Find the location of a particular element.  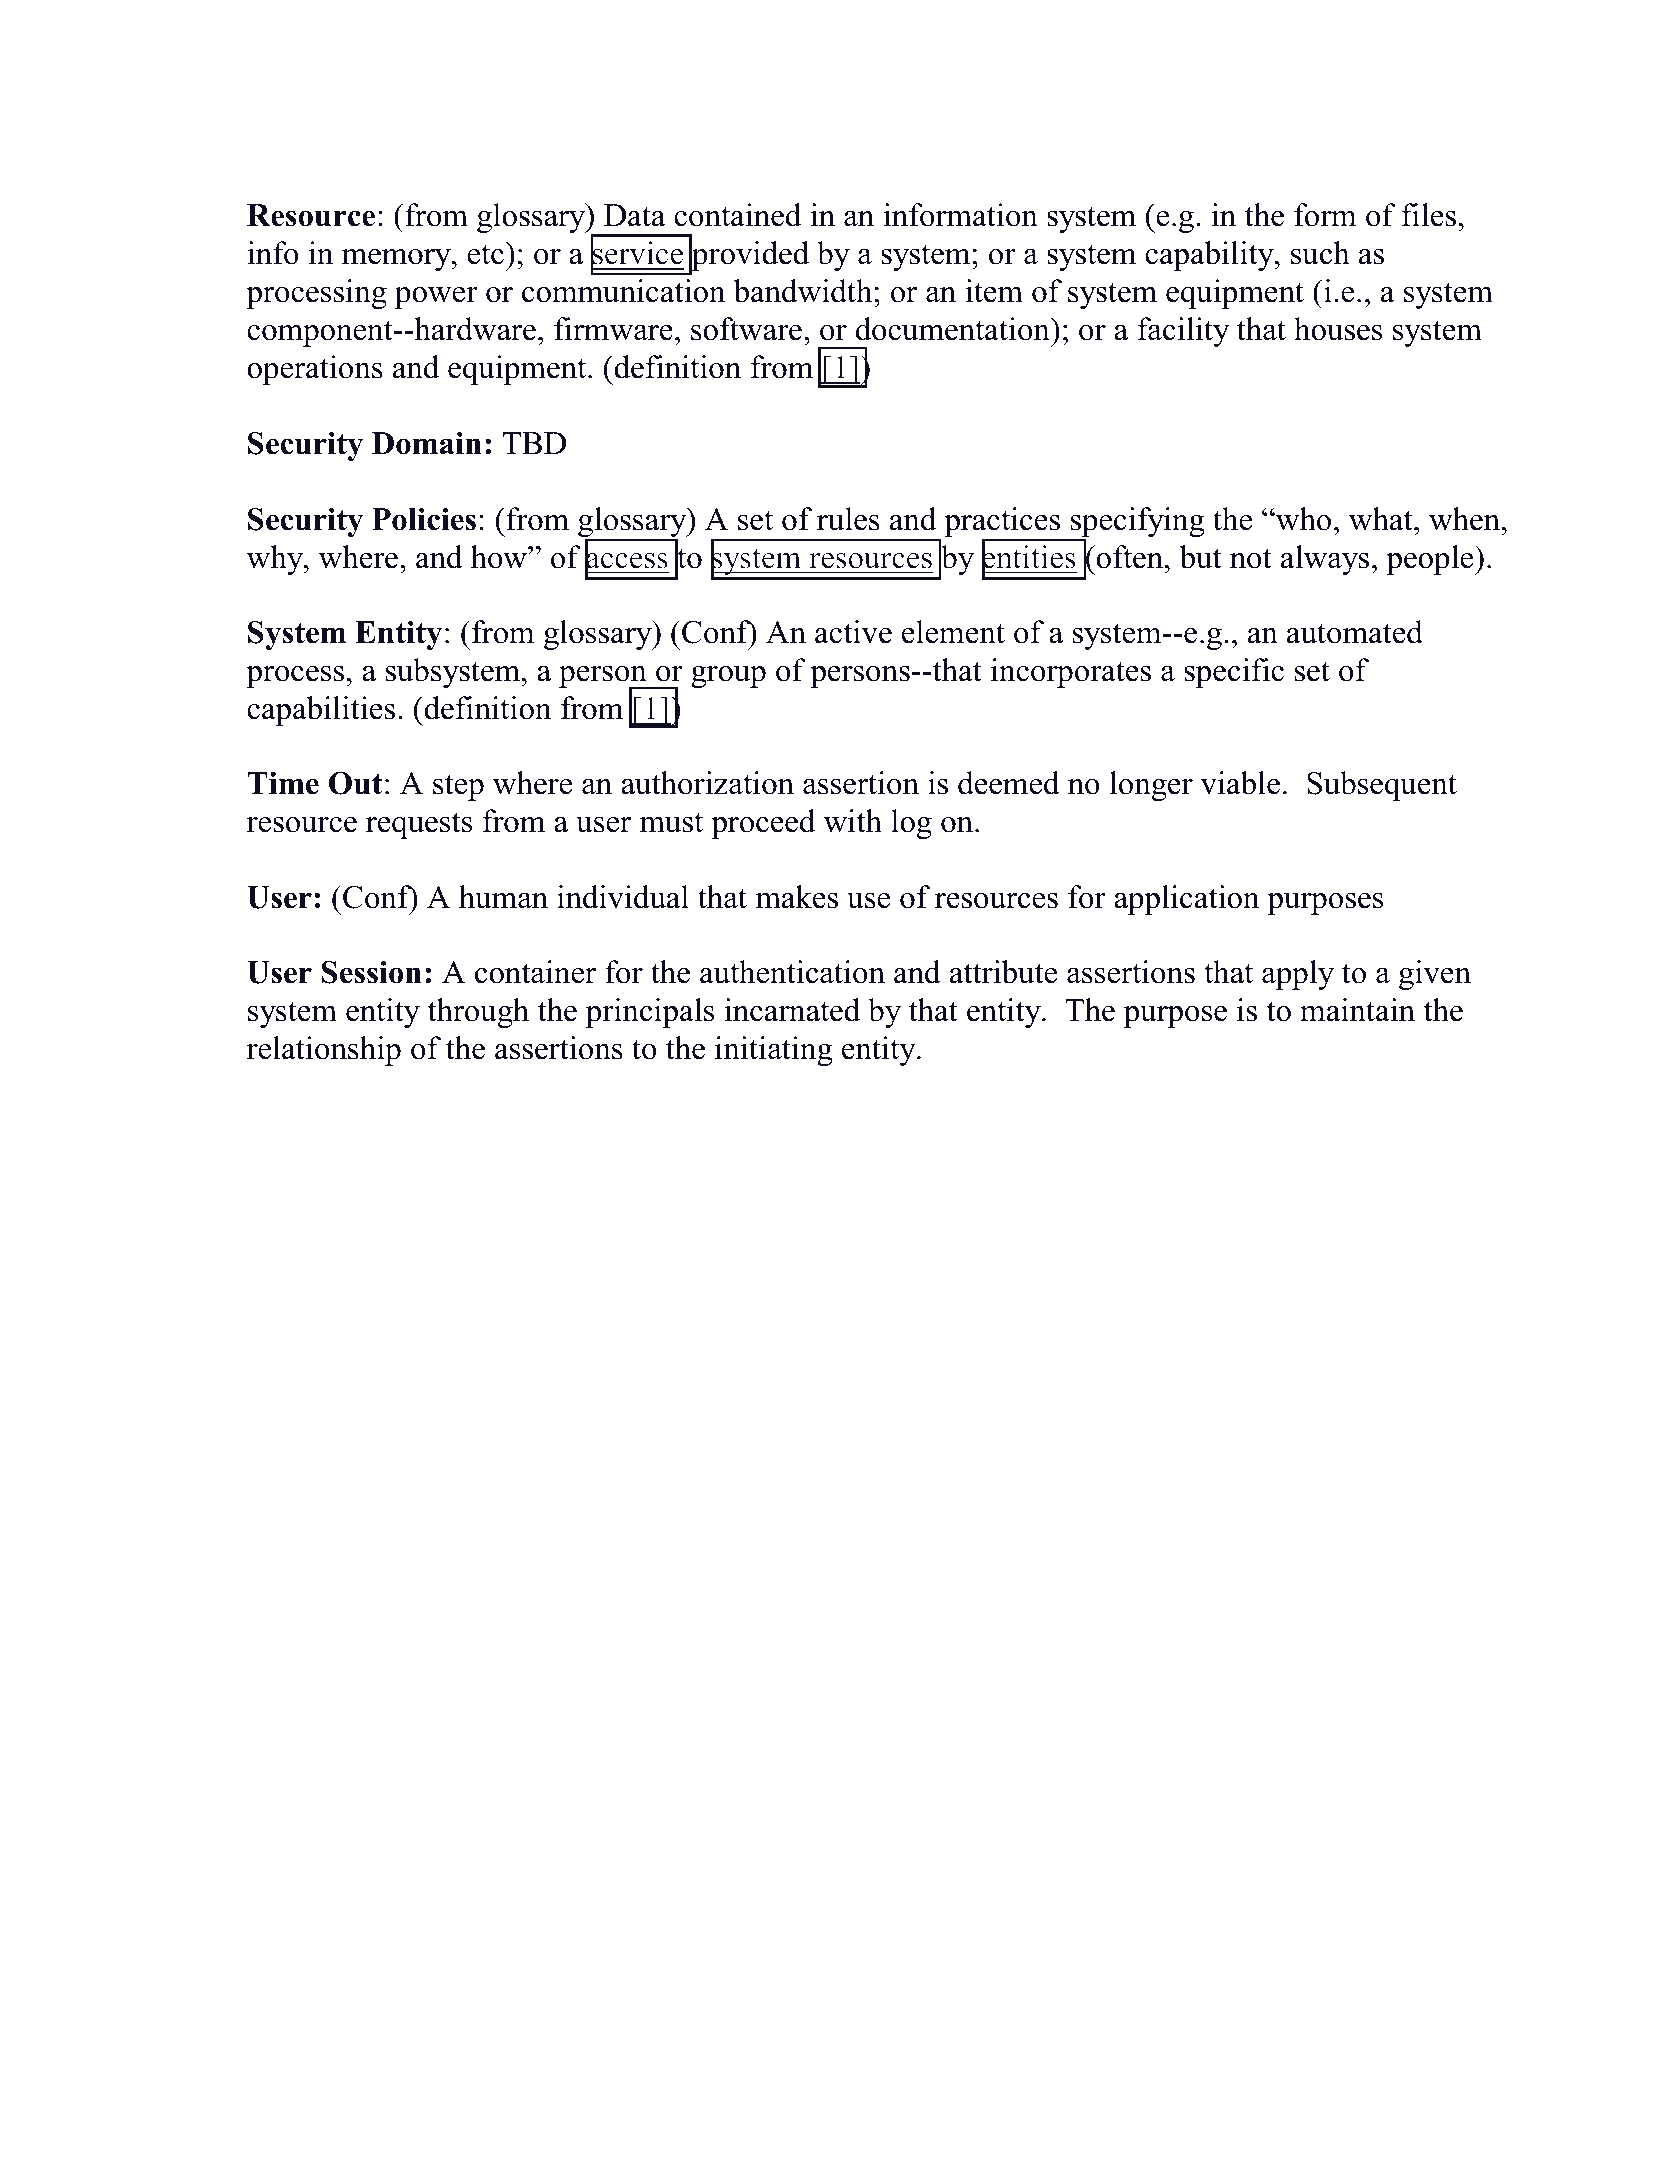

active is located at coordinates (853, 632).
